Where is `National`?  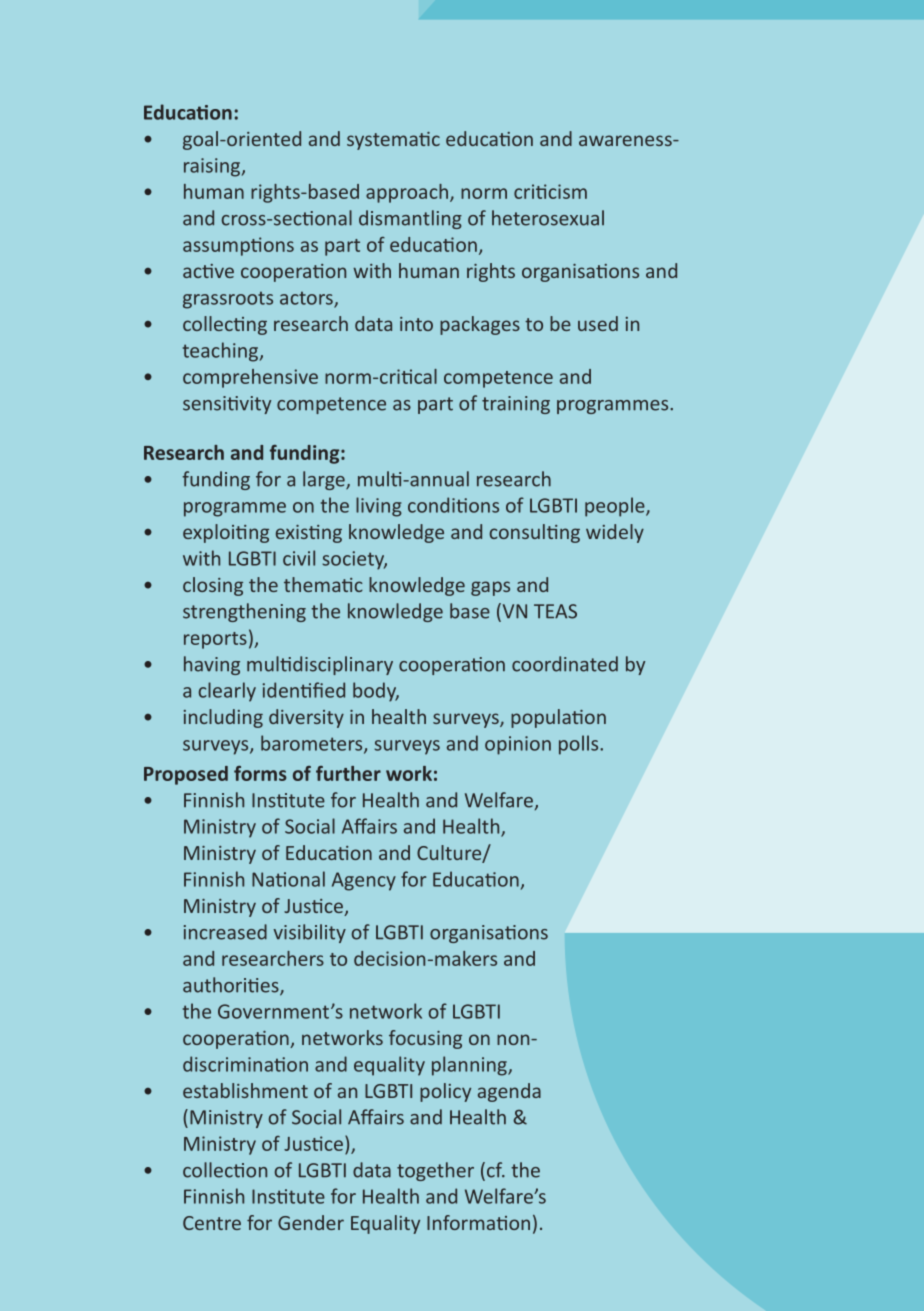 National is located at coordinates (288, 879).
